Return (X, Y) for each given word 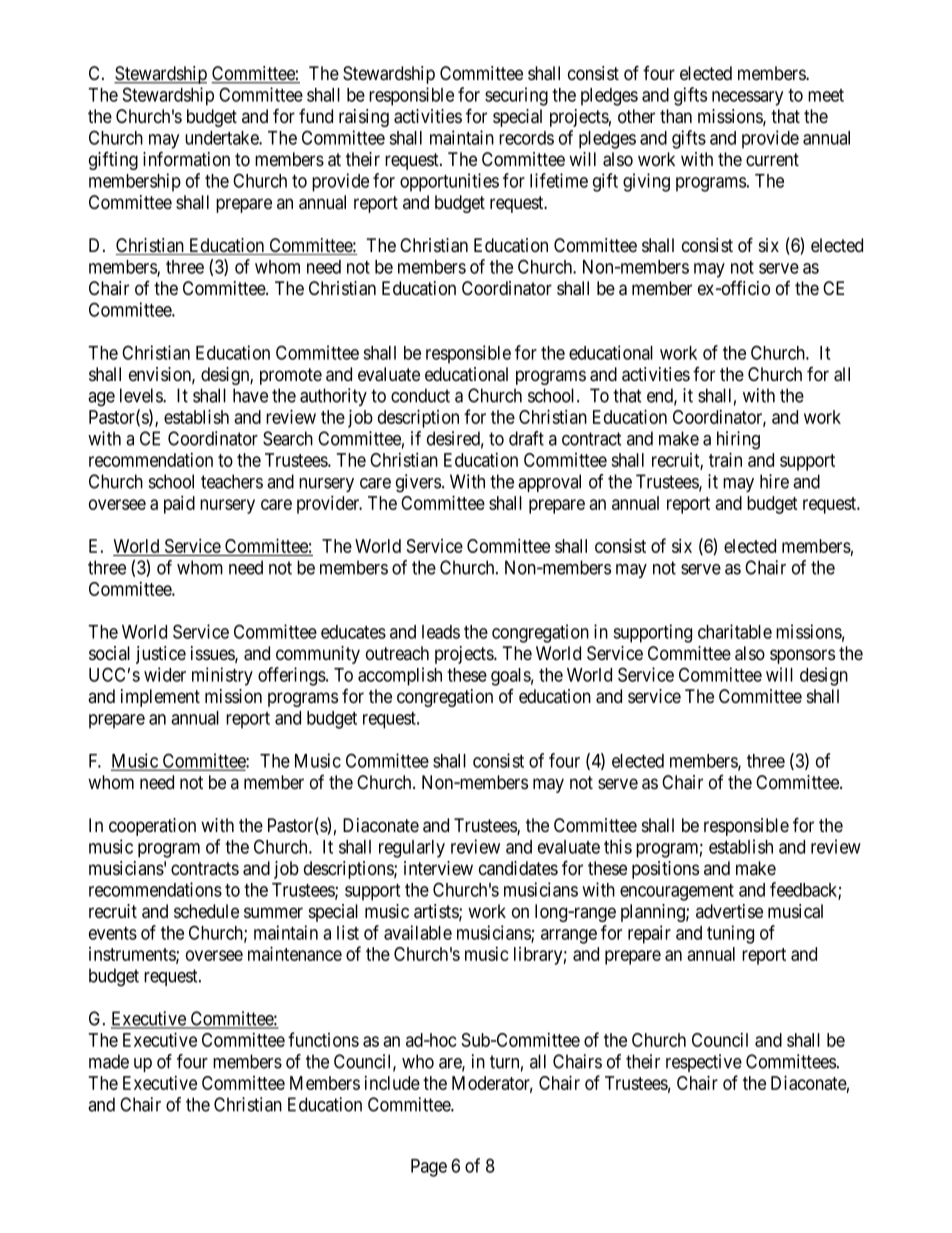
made (109, 1061)
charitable (735, 631)
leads (441, 632)
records (526, 138)
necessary (747, 98)
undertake (222, 138)
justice (161, 655)
